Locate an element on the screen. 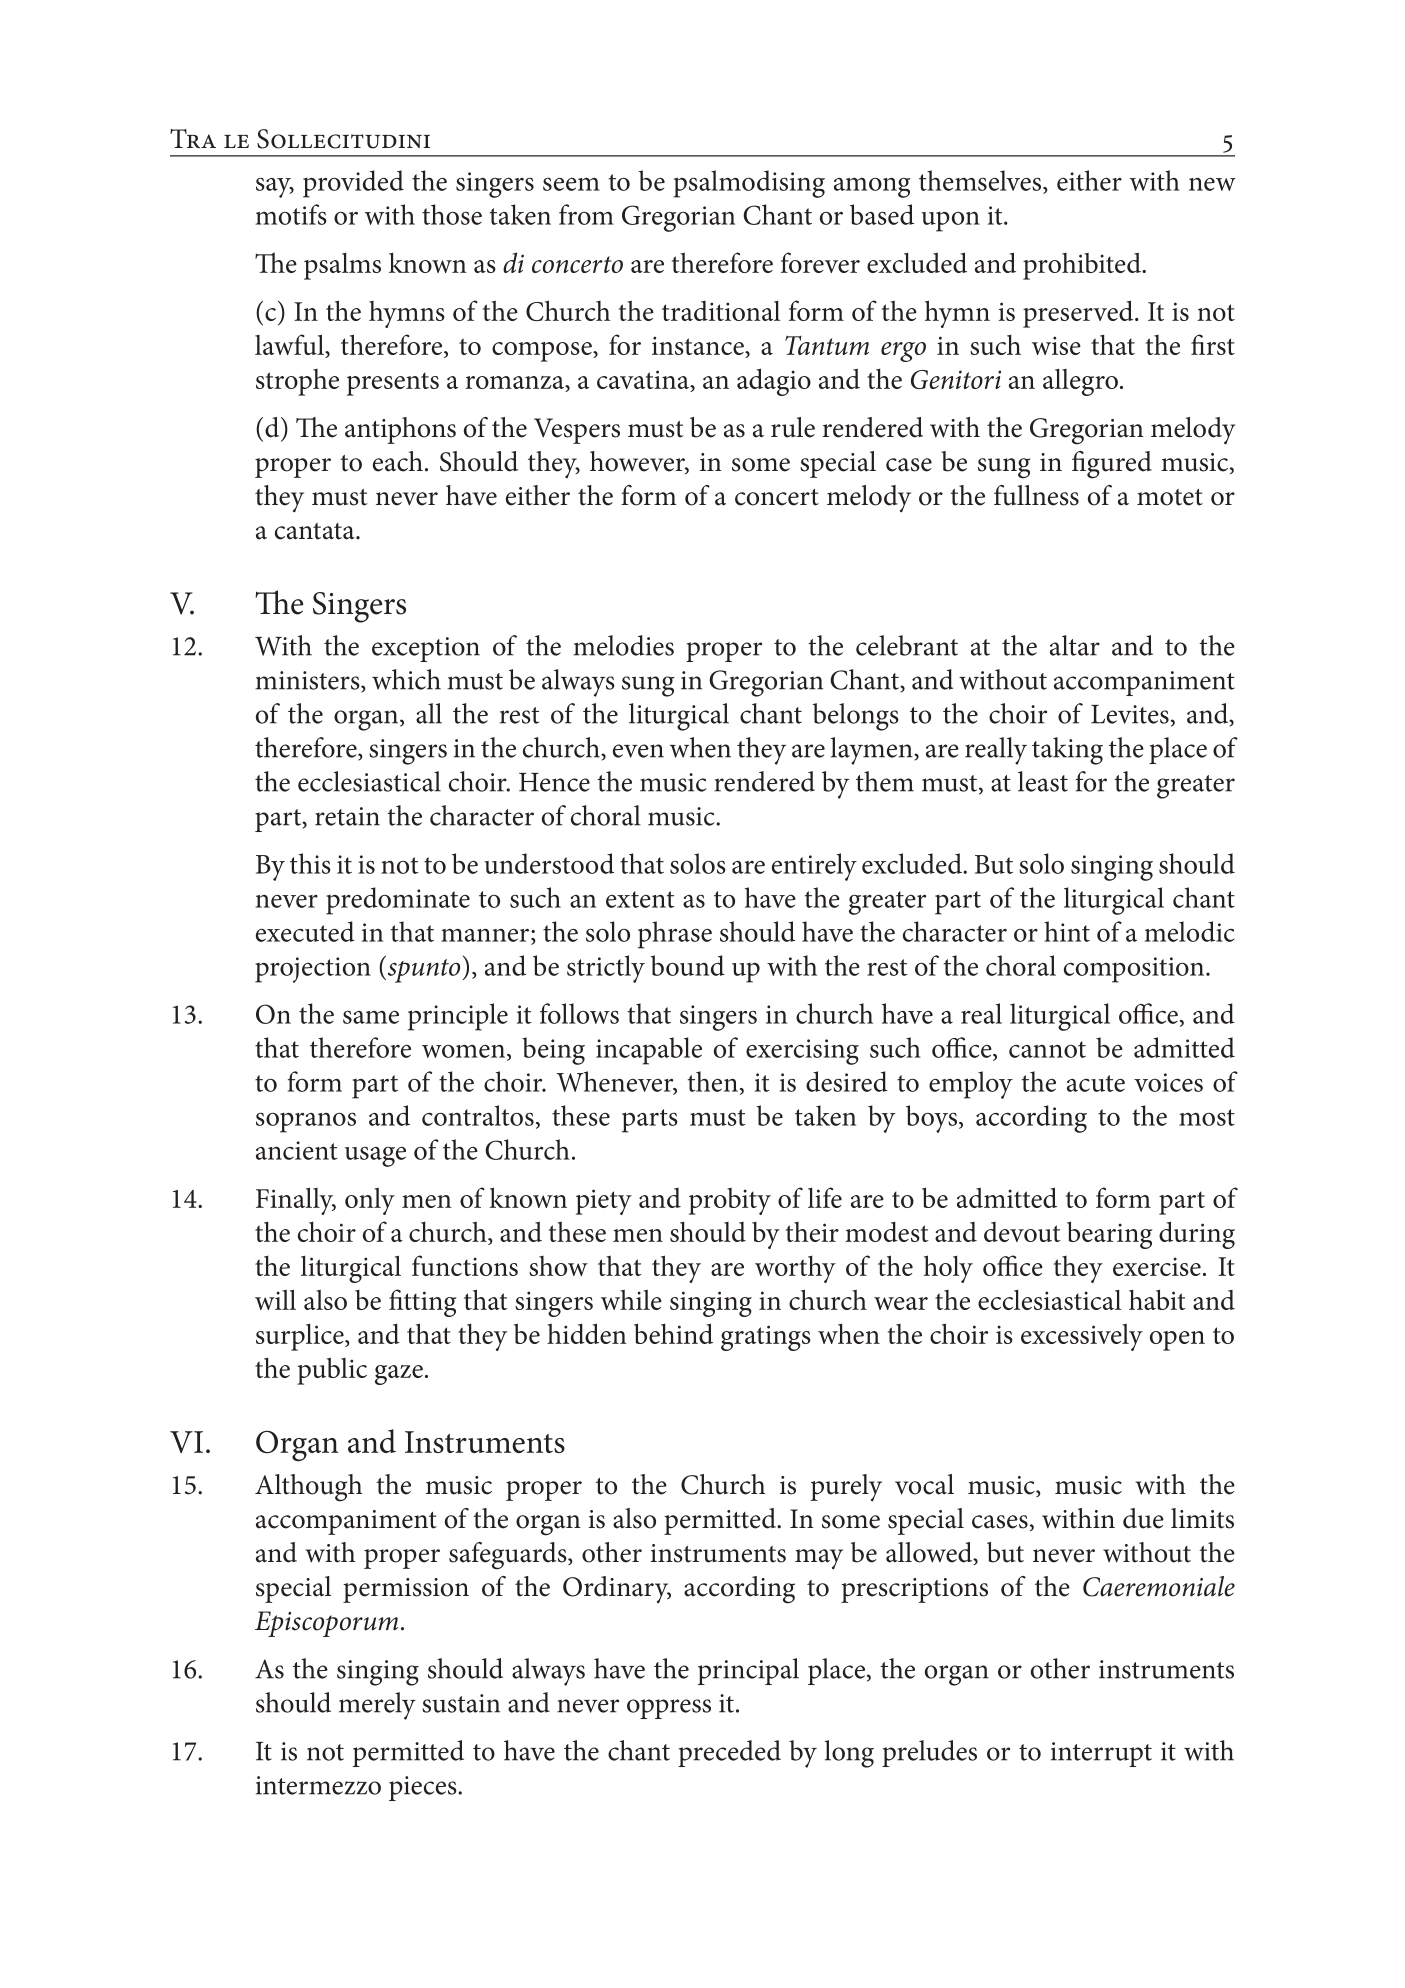  same is located at coordinates (371, 1017).
